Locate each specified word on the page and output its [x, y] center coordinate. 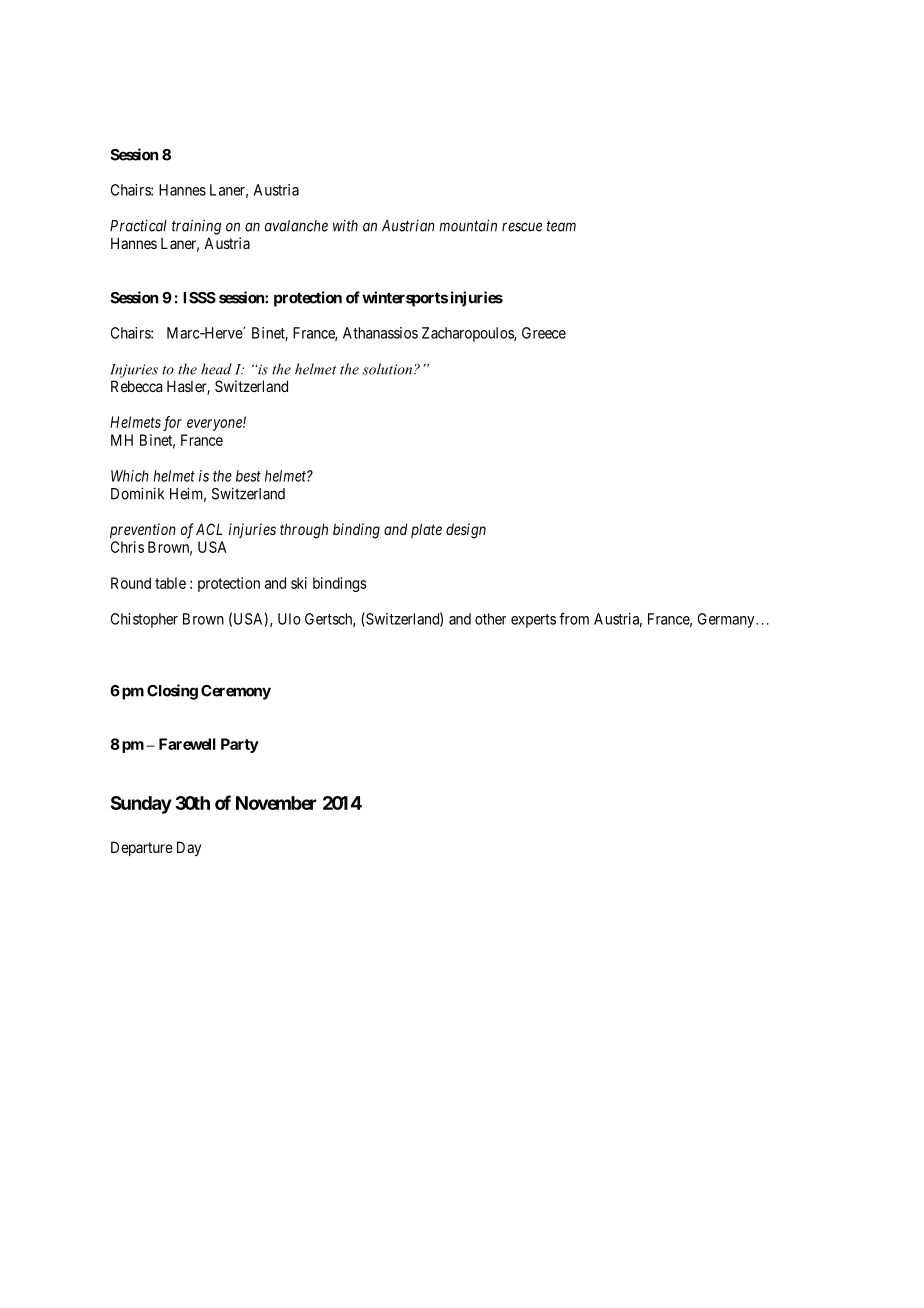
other [490, 619]
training [196, 227]
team [561, 226]
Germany [727, 620]
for [172, 423]
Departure [142, 848]
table [170, 583]
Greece [544, 333]
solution [388, 369]
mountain [468, 225]
